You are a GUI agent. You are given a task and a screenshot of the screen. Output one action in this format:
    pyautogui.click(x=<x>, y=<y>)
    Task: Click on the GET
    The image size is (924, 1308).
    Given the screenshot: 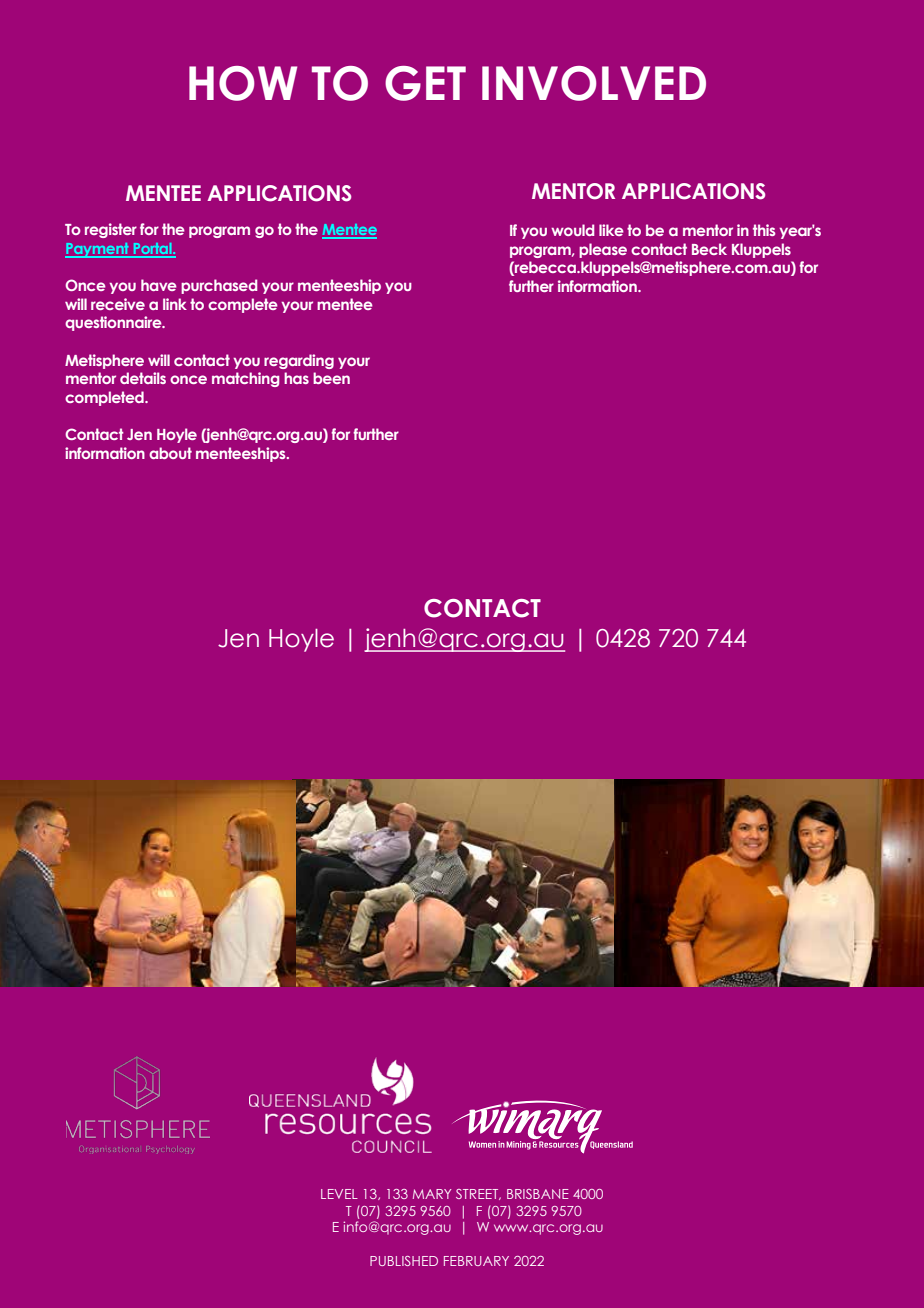 What is the action you would take?
    pyautogui.click(x=425, y=83)
